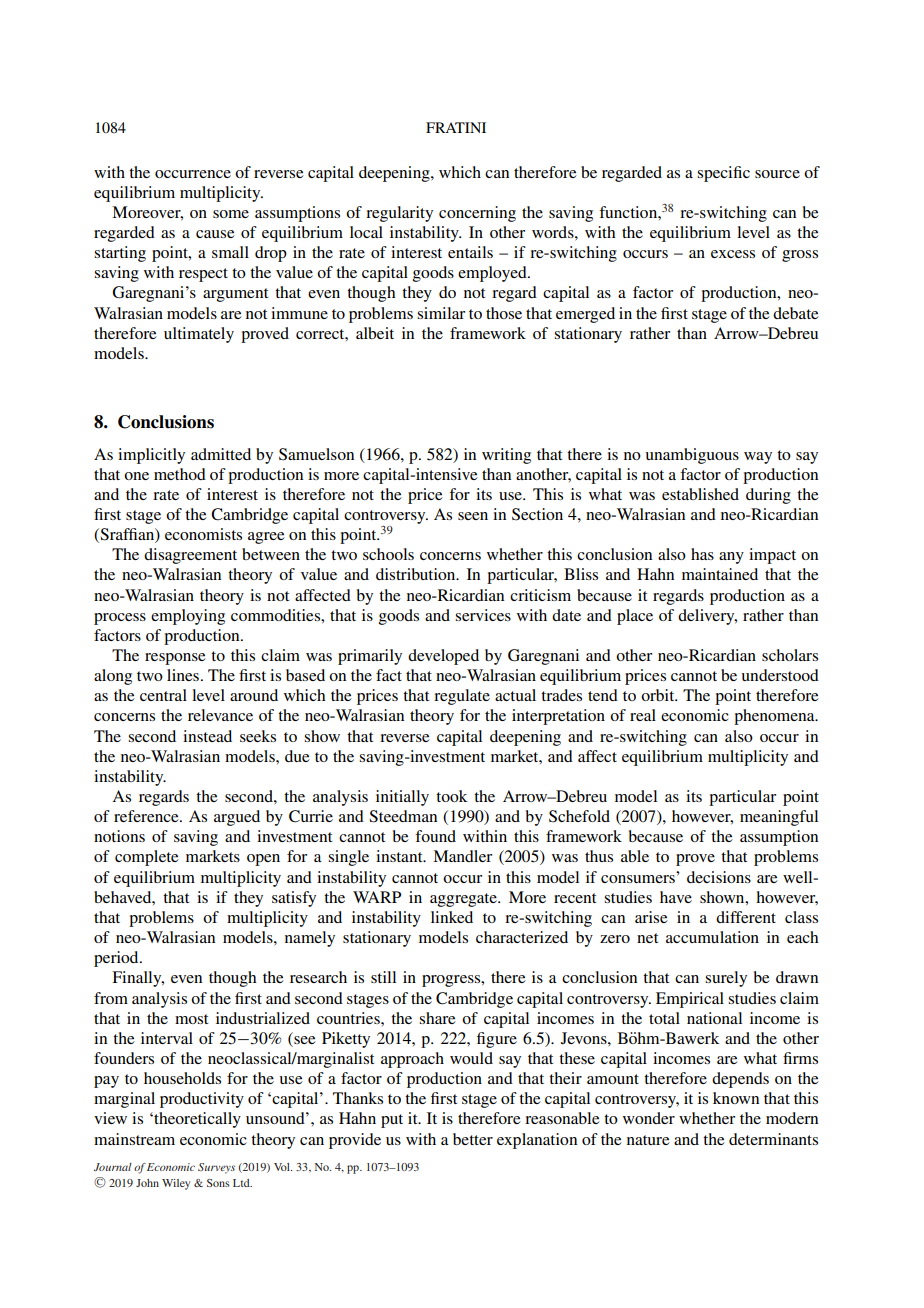  What do you see at coordinates (216, 1168) in the image?
I see `Surveys` at bounding box center [216, 1168].
